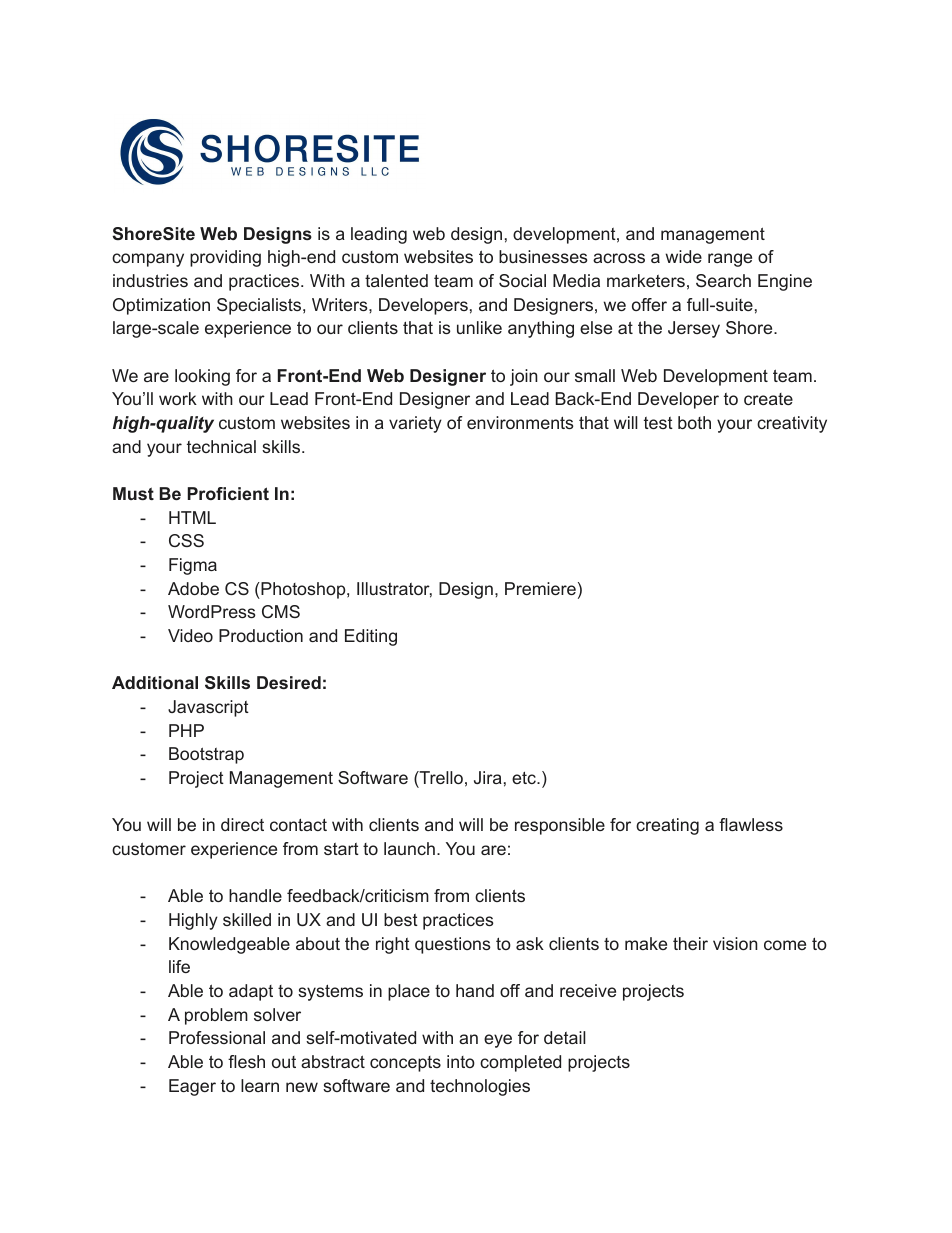 The image size is (952, 1233). What do you see at coordinates (723, 280) in the screenshot?
I see `Search` at bounding box center [723, 280].
